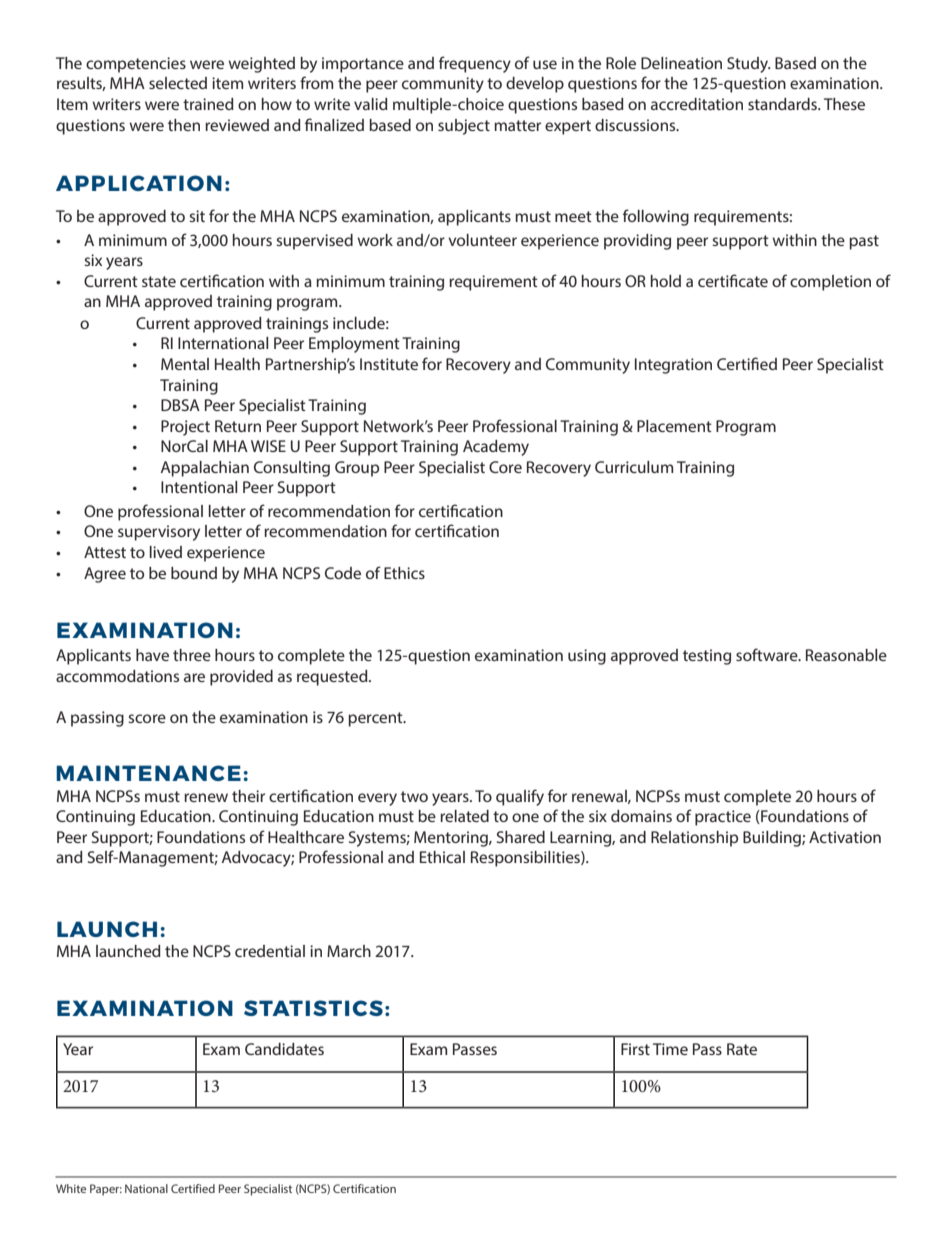 This page has height=1233, width=952. What do you see at coordinates (464, 127) in the page?
I see `subject` at bounding box center [464, 127].
